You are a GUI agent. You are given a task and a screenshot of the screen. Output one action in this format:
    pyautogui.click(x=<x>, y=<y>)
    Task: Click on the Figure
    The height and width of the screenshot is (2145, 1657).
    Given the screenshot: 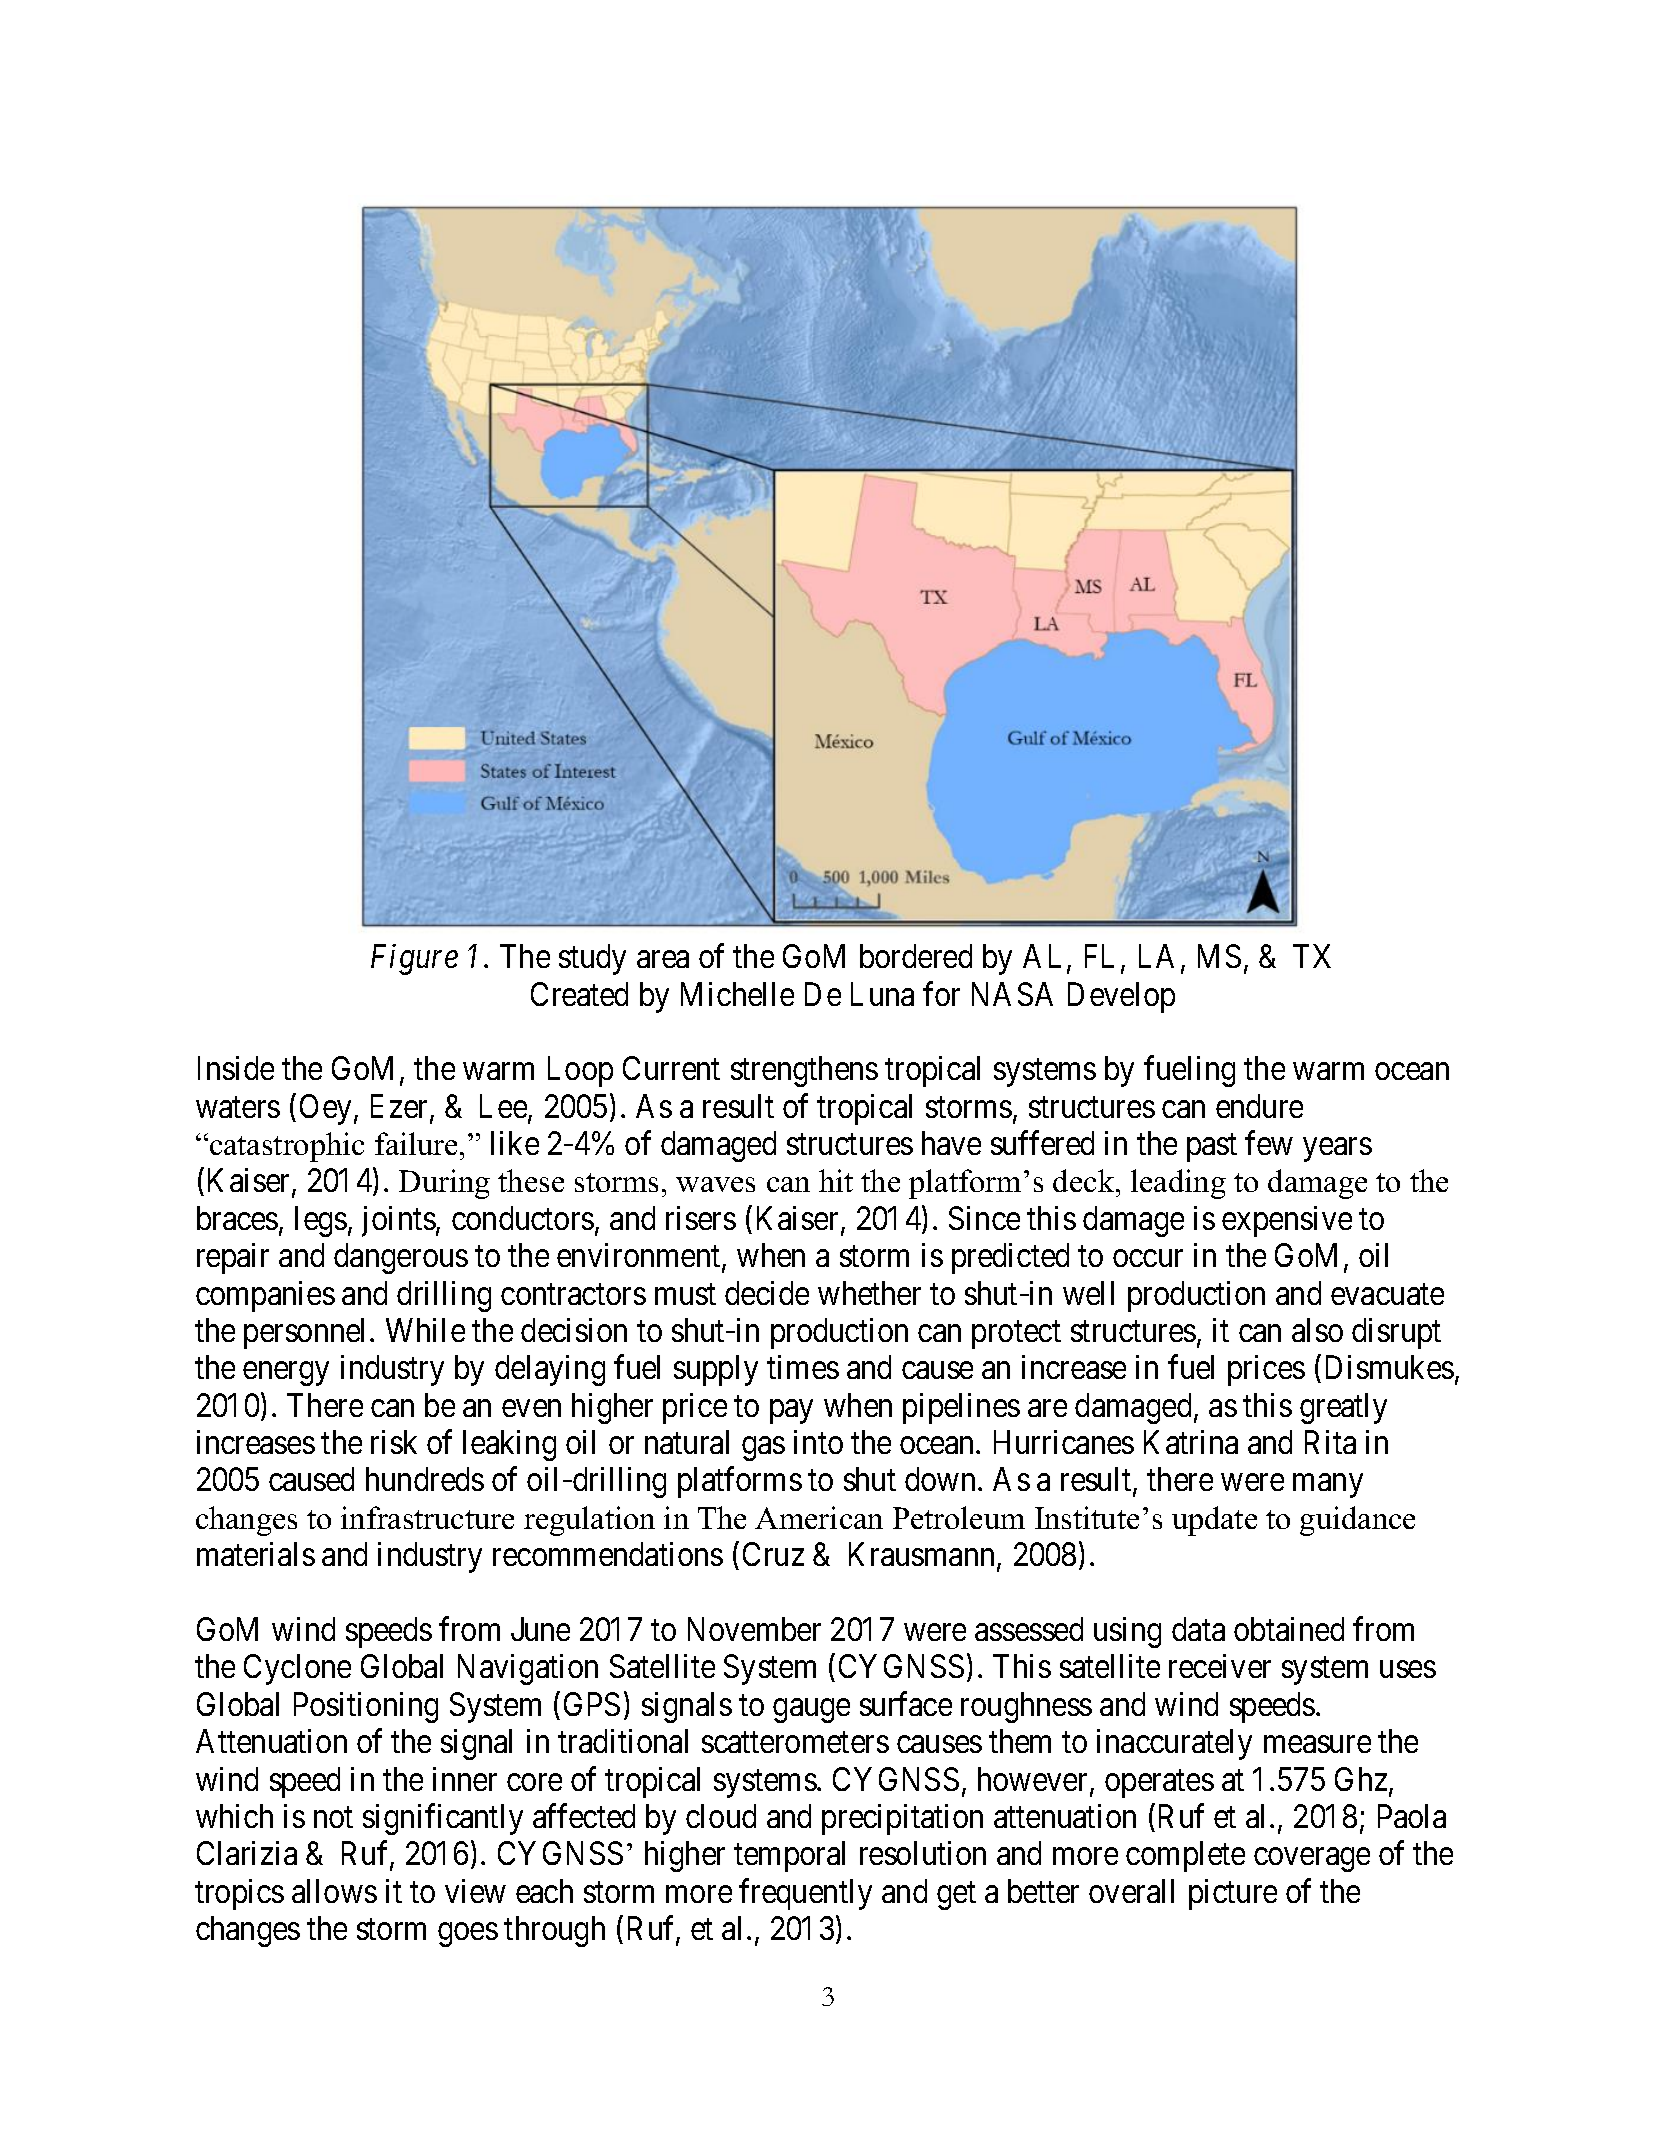 What is the action you would take?
    pyautogui.click(x=414, y=960)
